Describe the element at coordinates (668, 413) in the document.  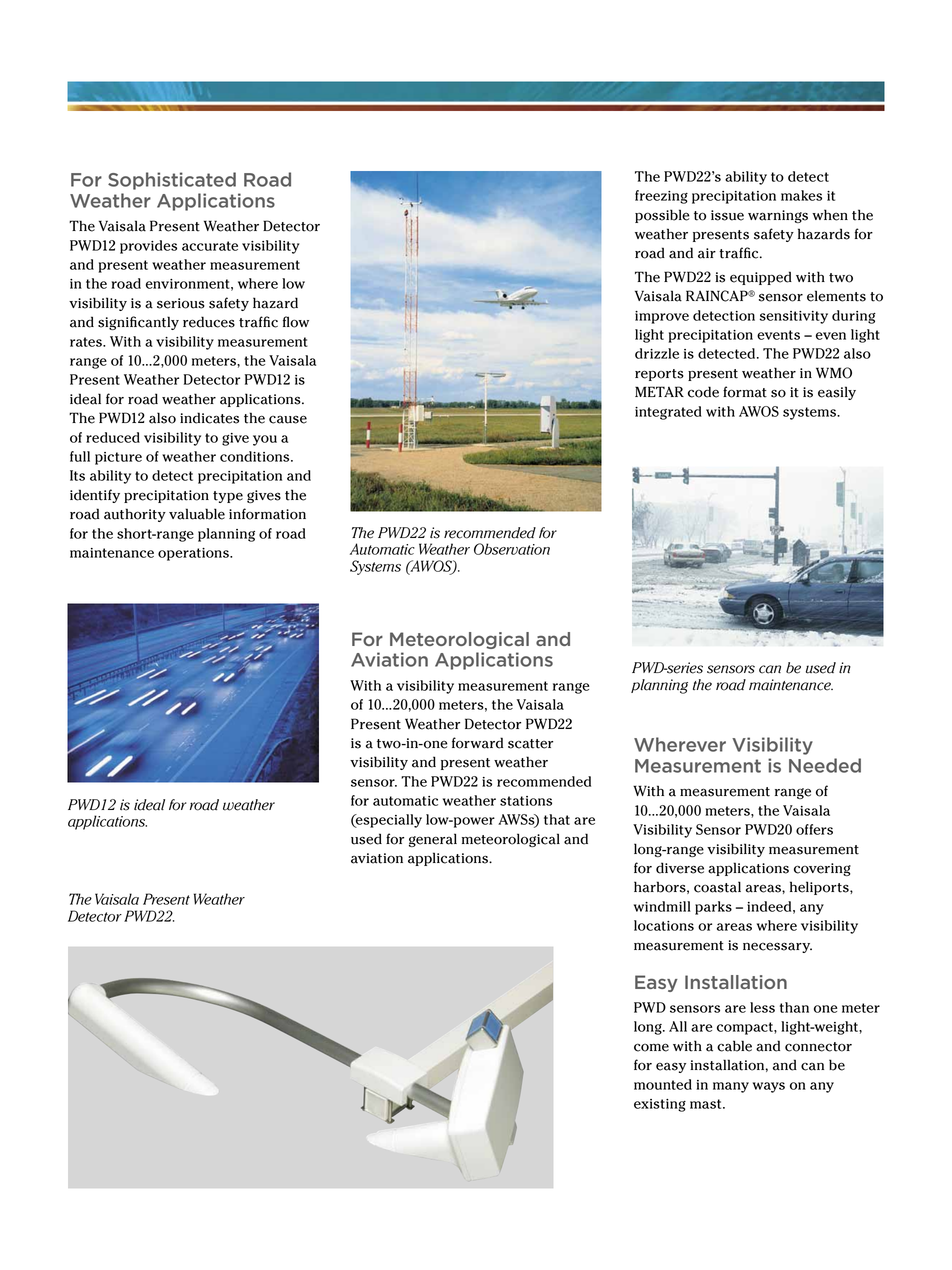
I see `integrated` at that location.
